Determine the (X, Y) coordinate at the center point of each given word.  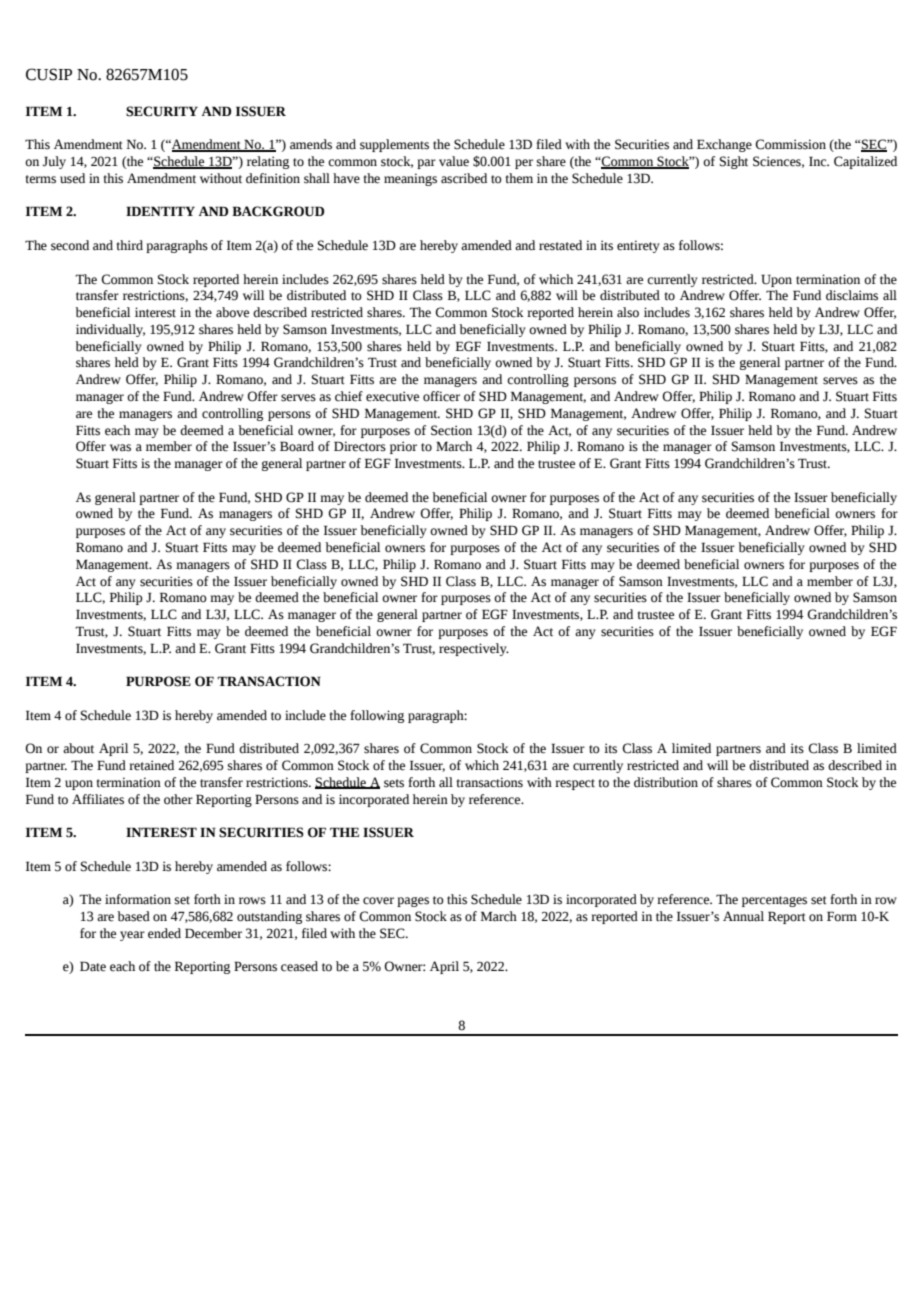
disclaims (852, 295)
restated (560, 245)
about (78, 748)
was (120, 448)
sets (394, 783)
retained (151, 765)
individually (110, 330)
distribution (666, 782)
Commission (790, 144)
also (628, 312)
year (132, 936)
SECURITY (162, 111)
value (454, 161)
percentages (774, 901)
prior (403, 447)
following (377, 716)
